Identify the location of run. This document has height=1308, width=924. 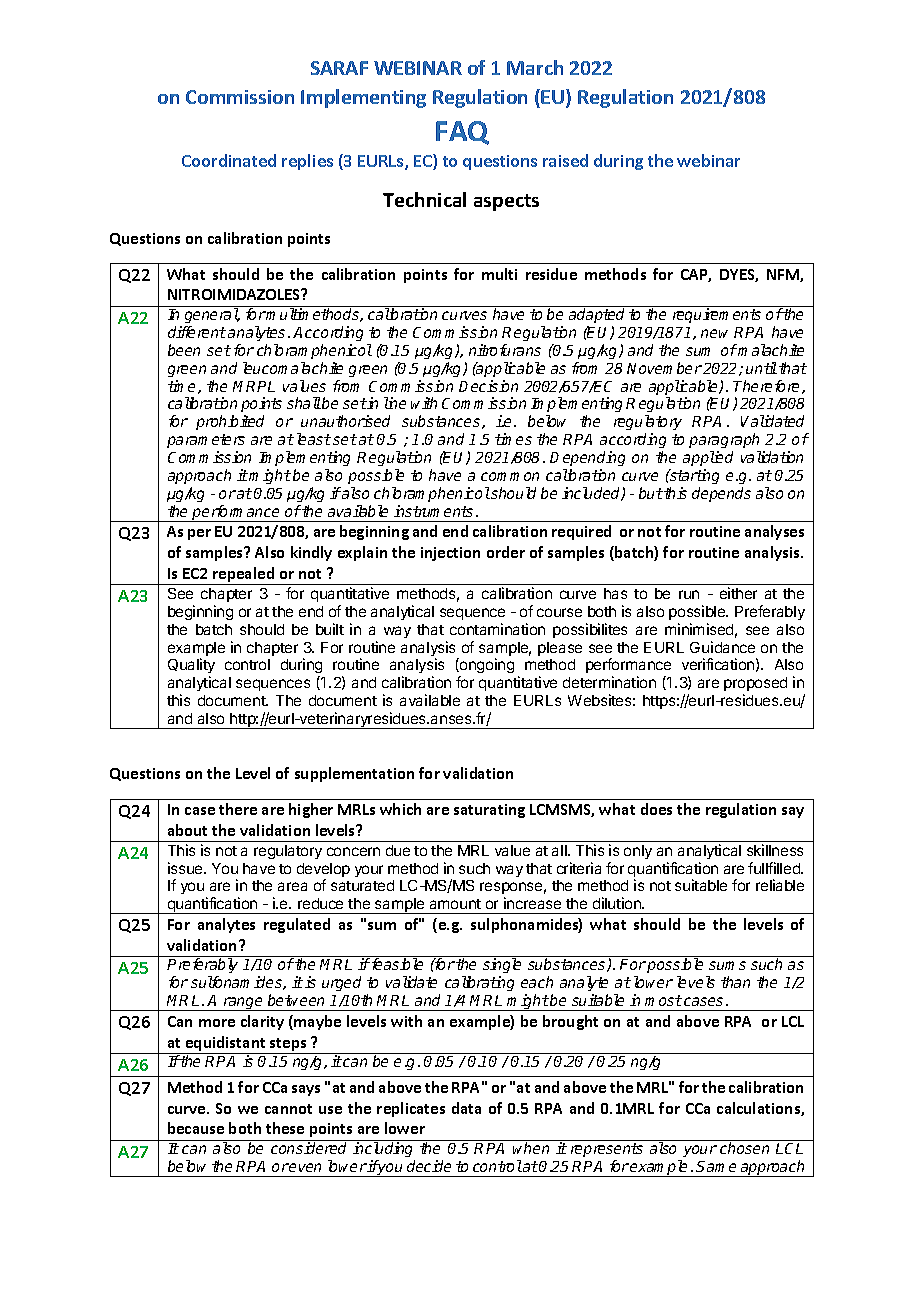
(689, 594).
